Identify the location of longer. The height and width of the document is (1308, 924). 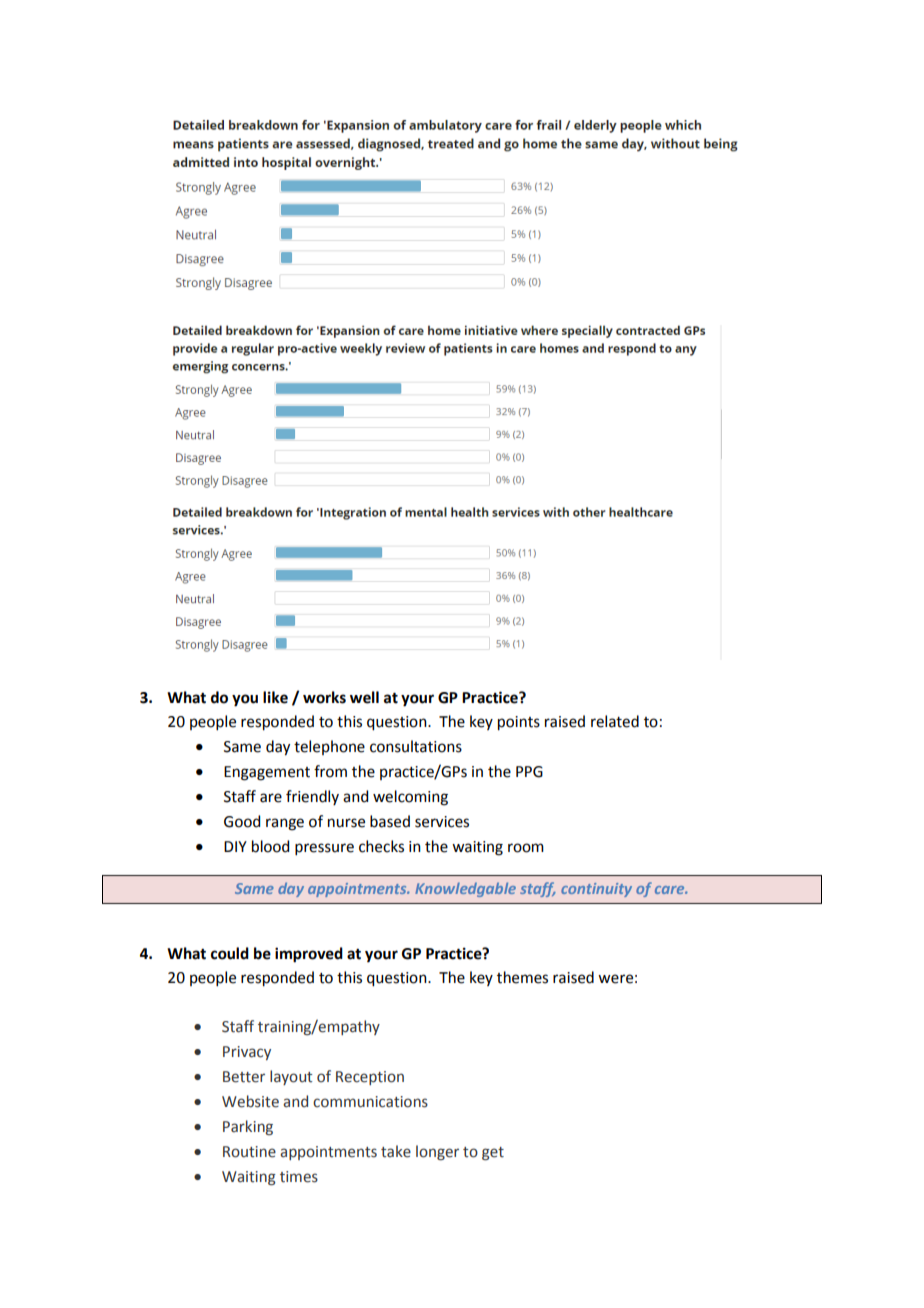
(437, 1152).
